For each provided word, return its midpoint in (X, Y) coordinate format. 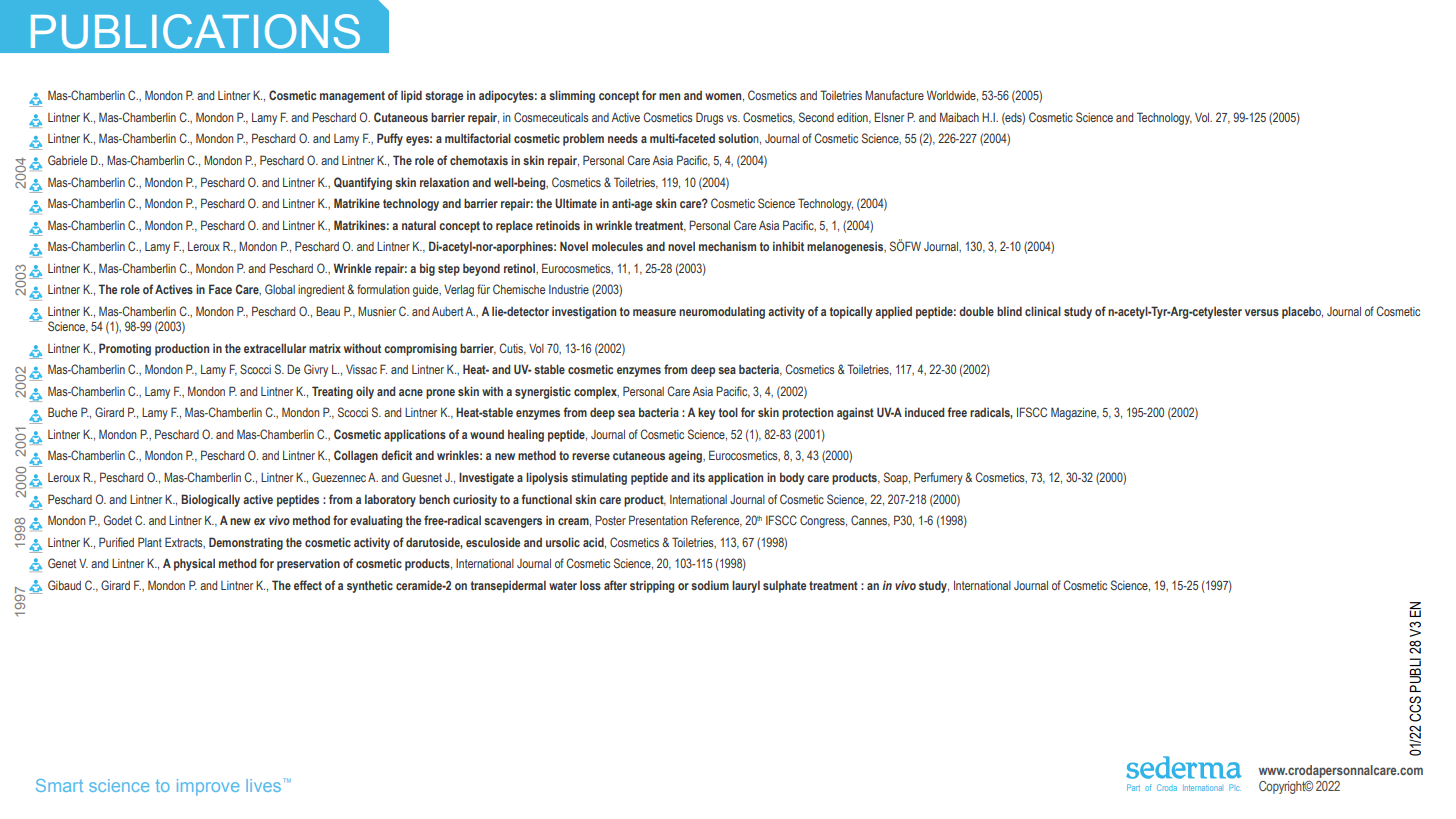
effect (308, 585)
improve (208, 787)
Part (1133, 787)
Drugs (710, 118)
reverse (591, 456)
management (352, 97)
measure (654, 312)
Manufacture (894, 95)
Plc (1235, 787)
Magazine (1075, 413)
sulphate (784, 586)
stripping (652, 586)
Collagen (356, 456)
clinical (1043, 311)
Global (280, 289)
